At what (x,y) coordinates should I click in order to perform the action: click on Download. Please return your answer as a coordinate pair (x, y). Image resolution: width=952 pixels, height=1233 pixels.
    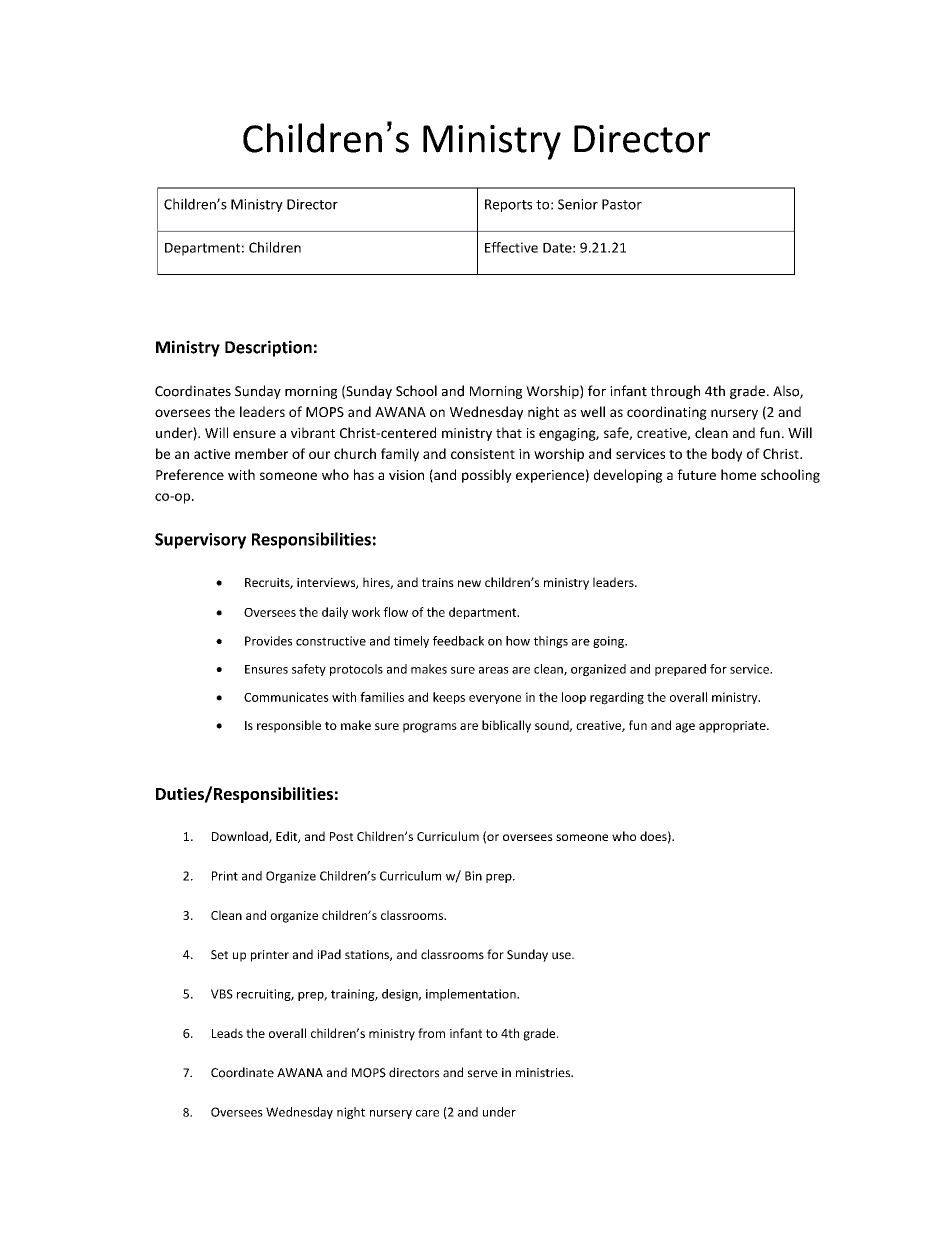
    Looking at the image, I should click on (241, 837).
